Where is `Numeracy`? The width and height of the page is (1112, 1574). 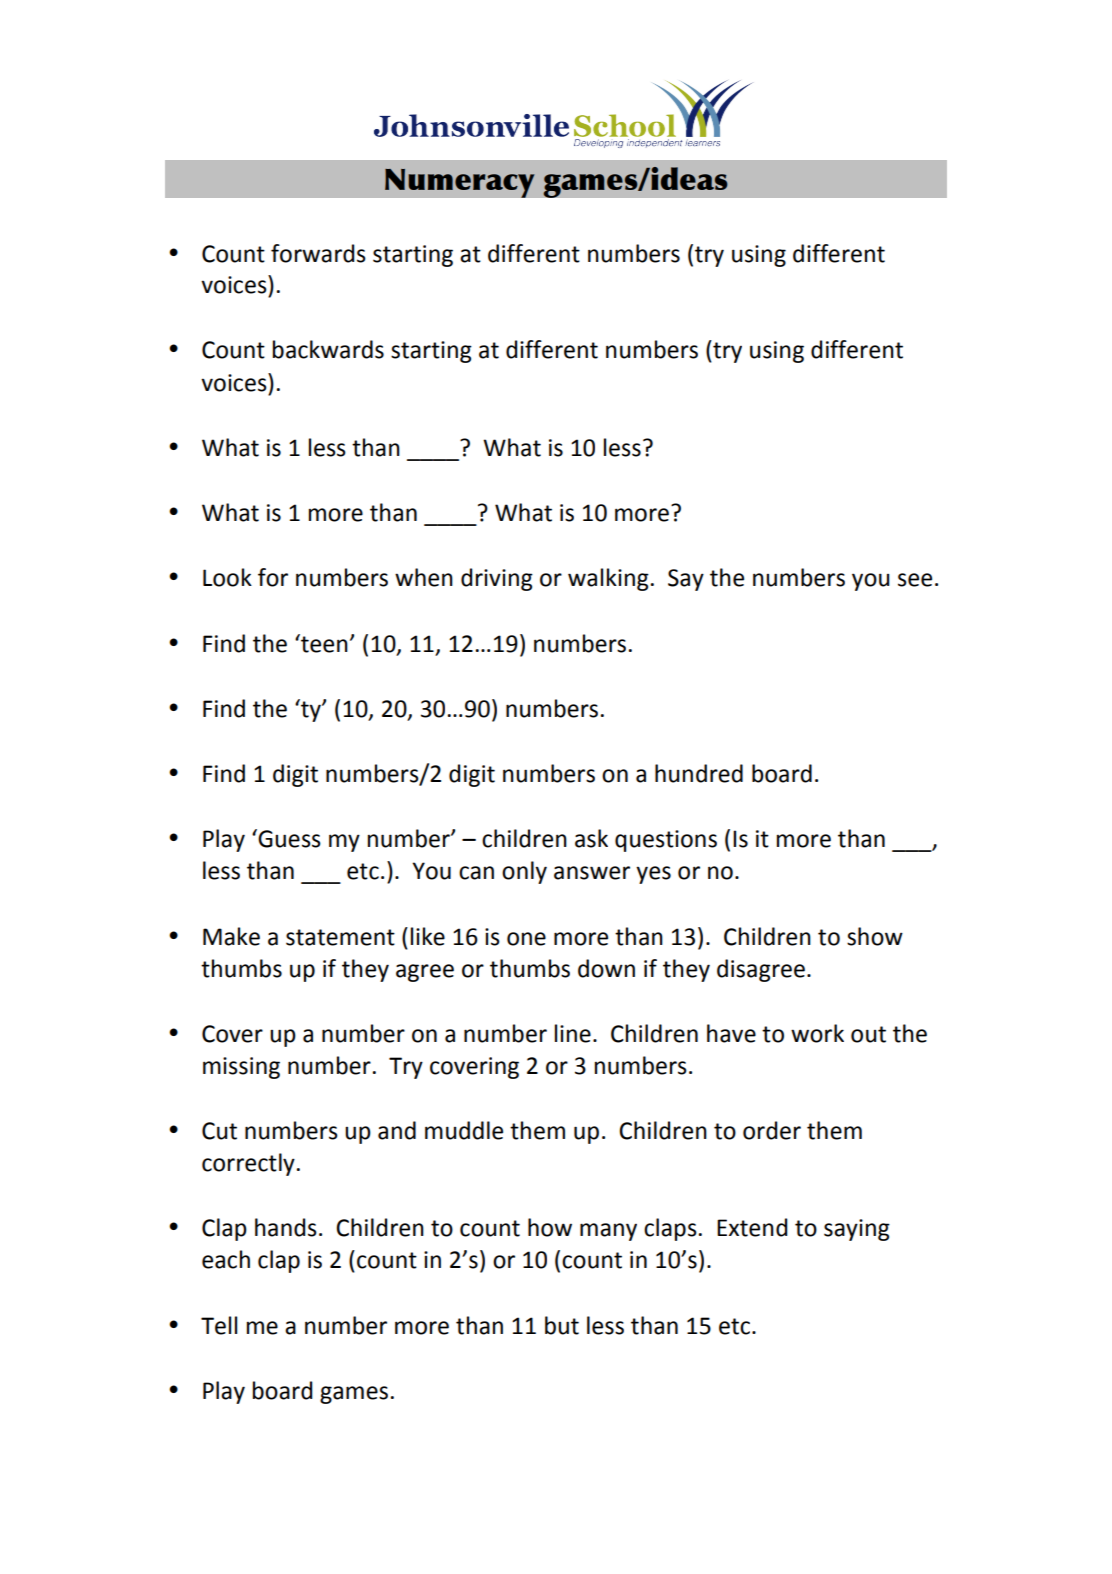
Numeracy is located at coordinates (460, 183).
